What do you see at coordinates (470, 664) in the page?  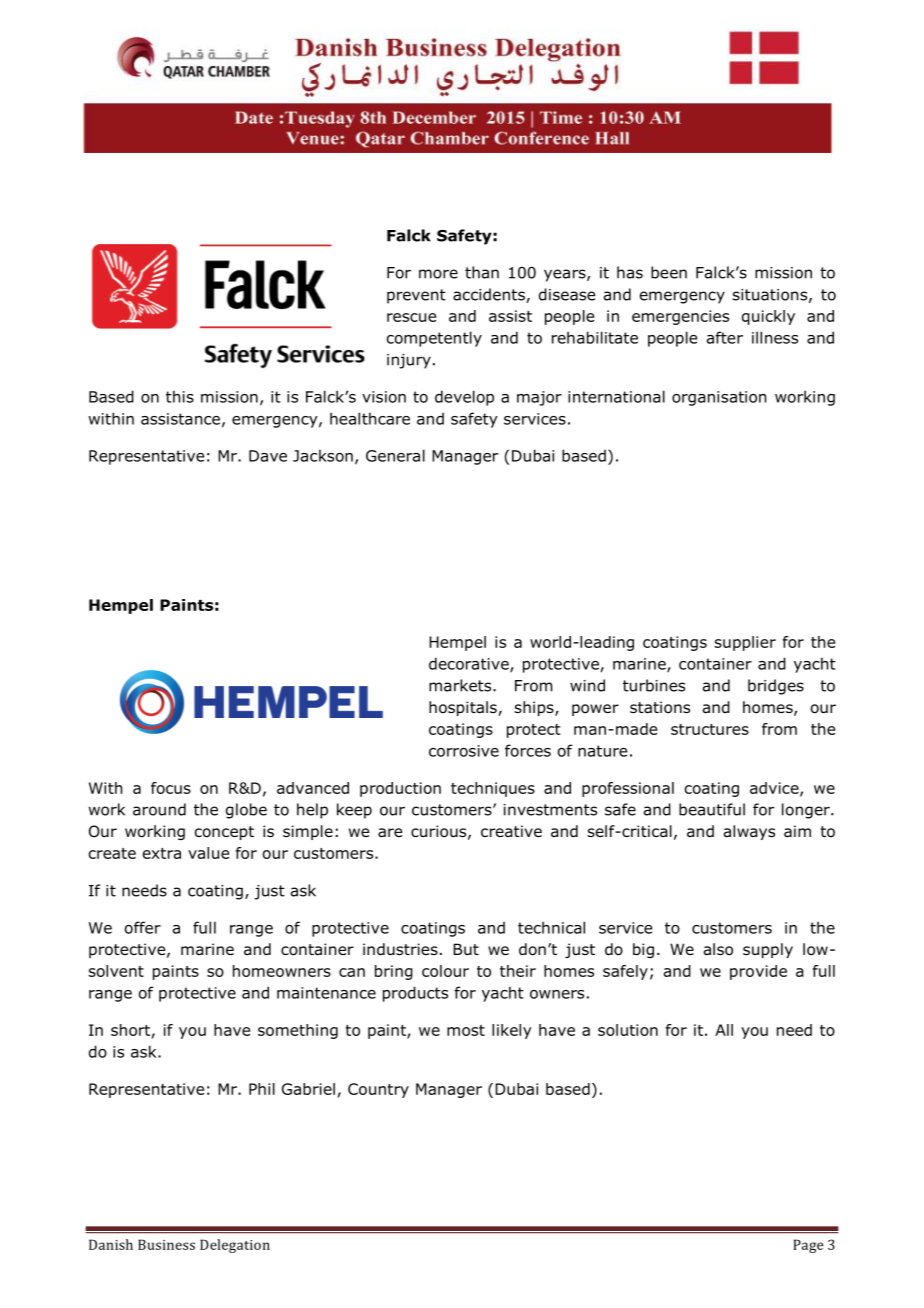 I see `decorative` at bounding box center [470, 664].
